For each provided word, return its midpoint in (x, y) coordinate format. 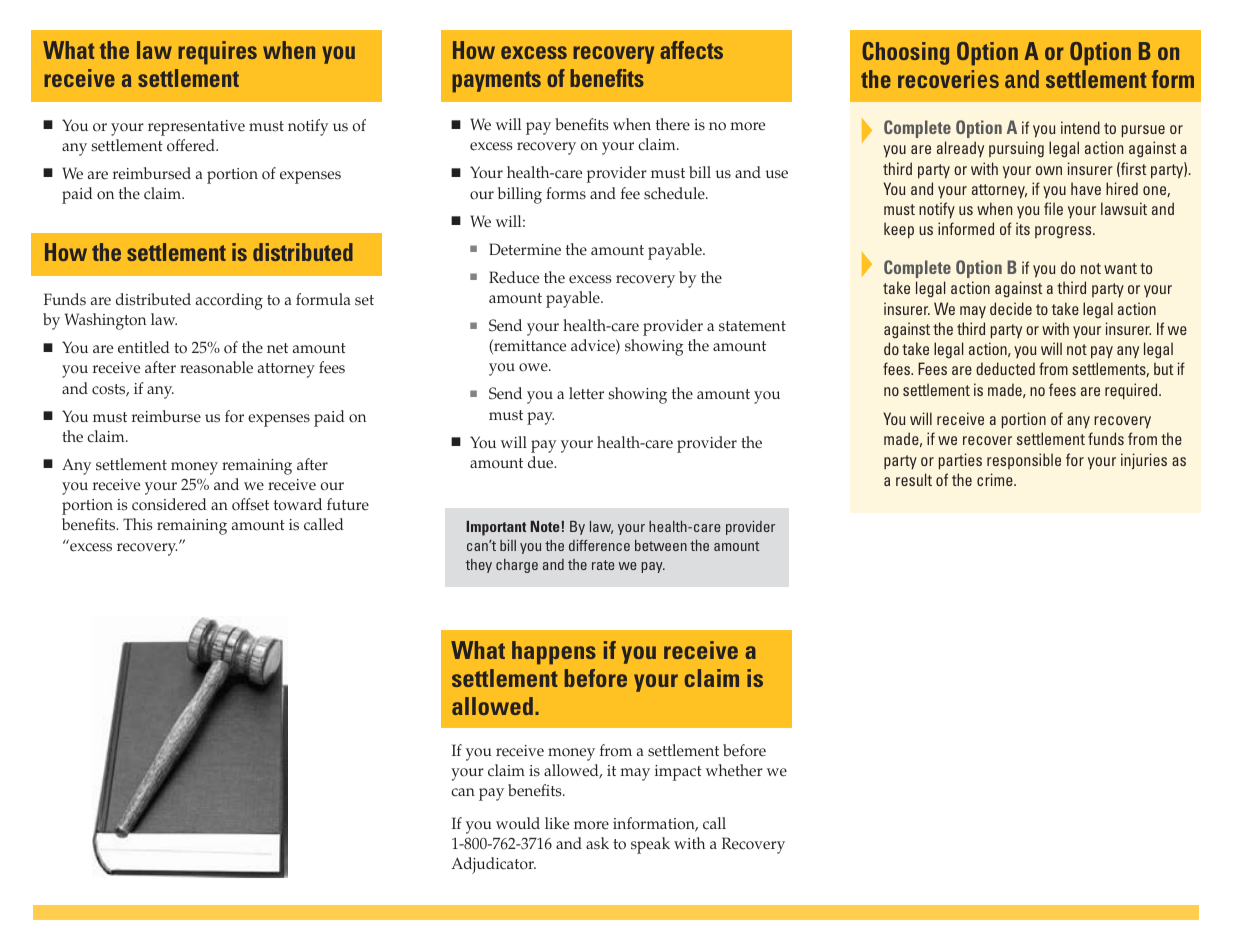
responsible (1024, 461)
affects (691, 50)
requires (217, 53)
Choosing (905, 53)
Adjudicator (493, 865)
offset (250, 504)
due (542, 462)
